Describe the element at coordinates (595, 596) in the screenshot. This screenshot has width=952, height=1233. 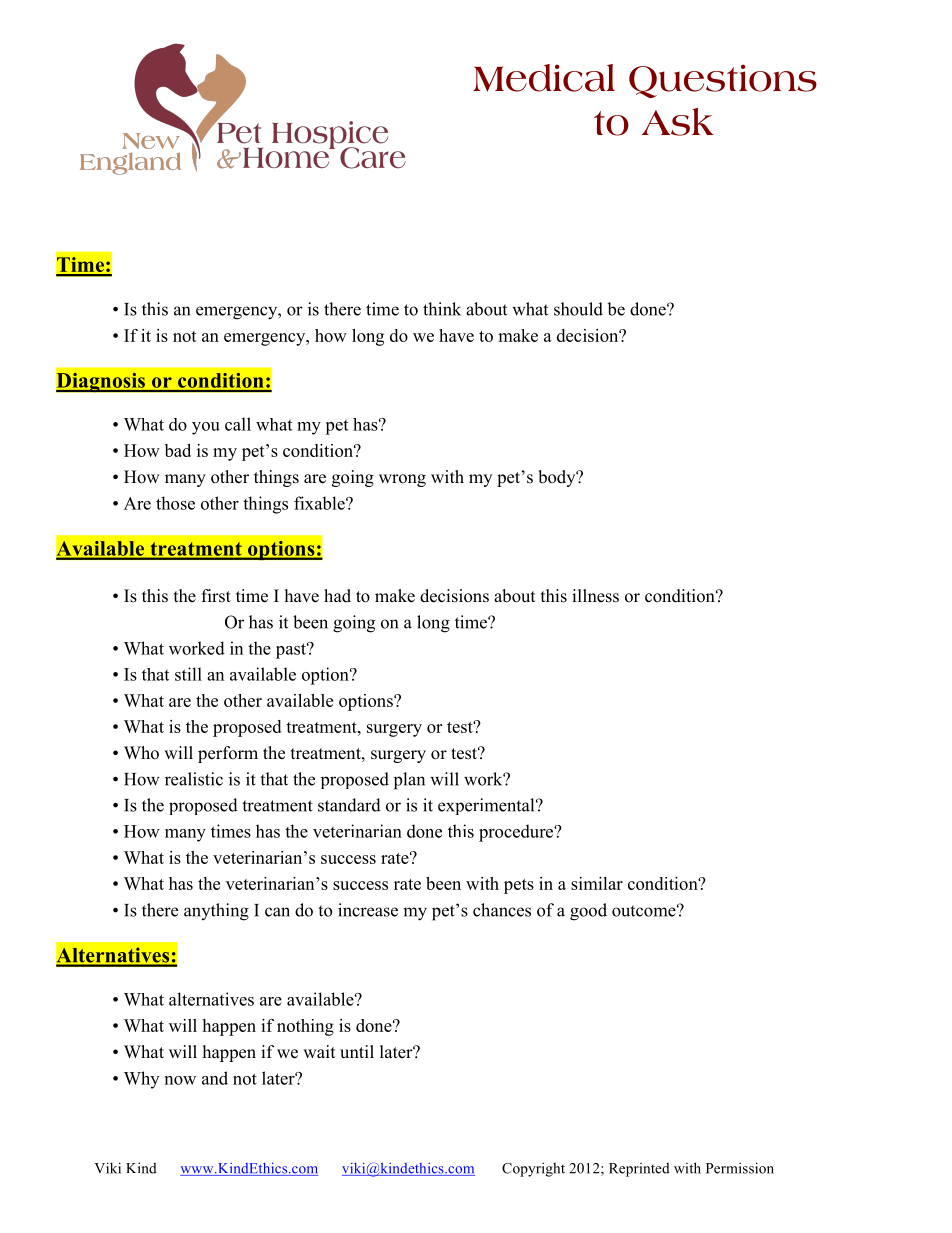
I see `illness` at that location.
